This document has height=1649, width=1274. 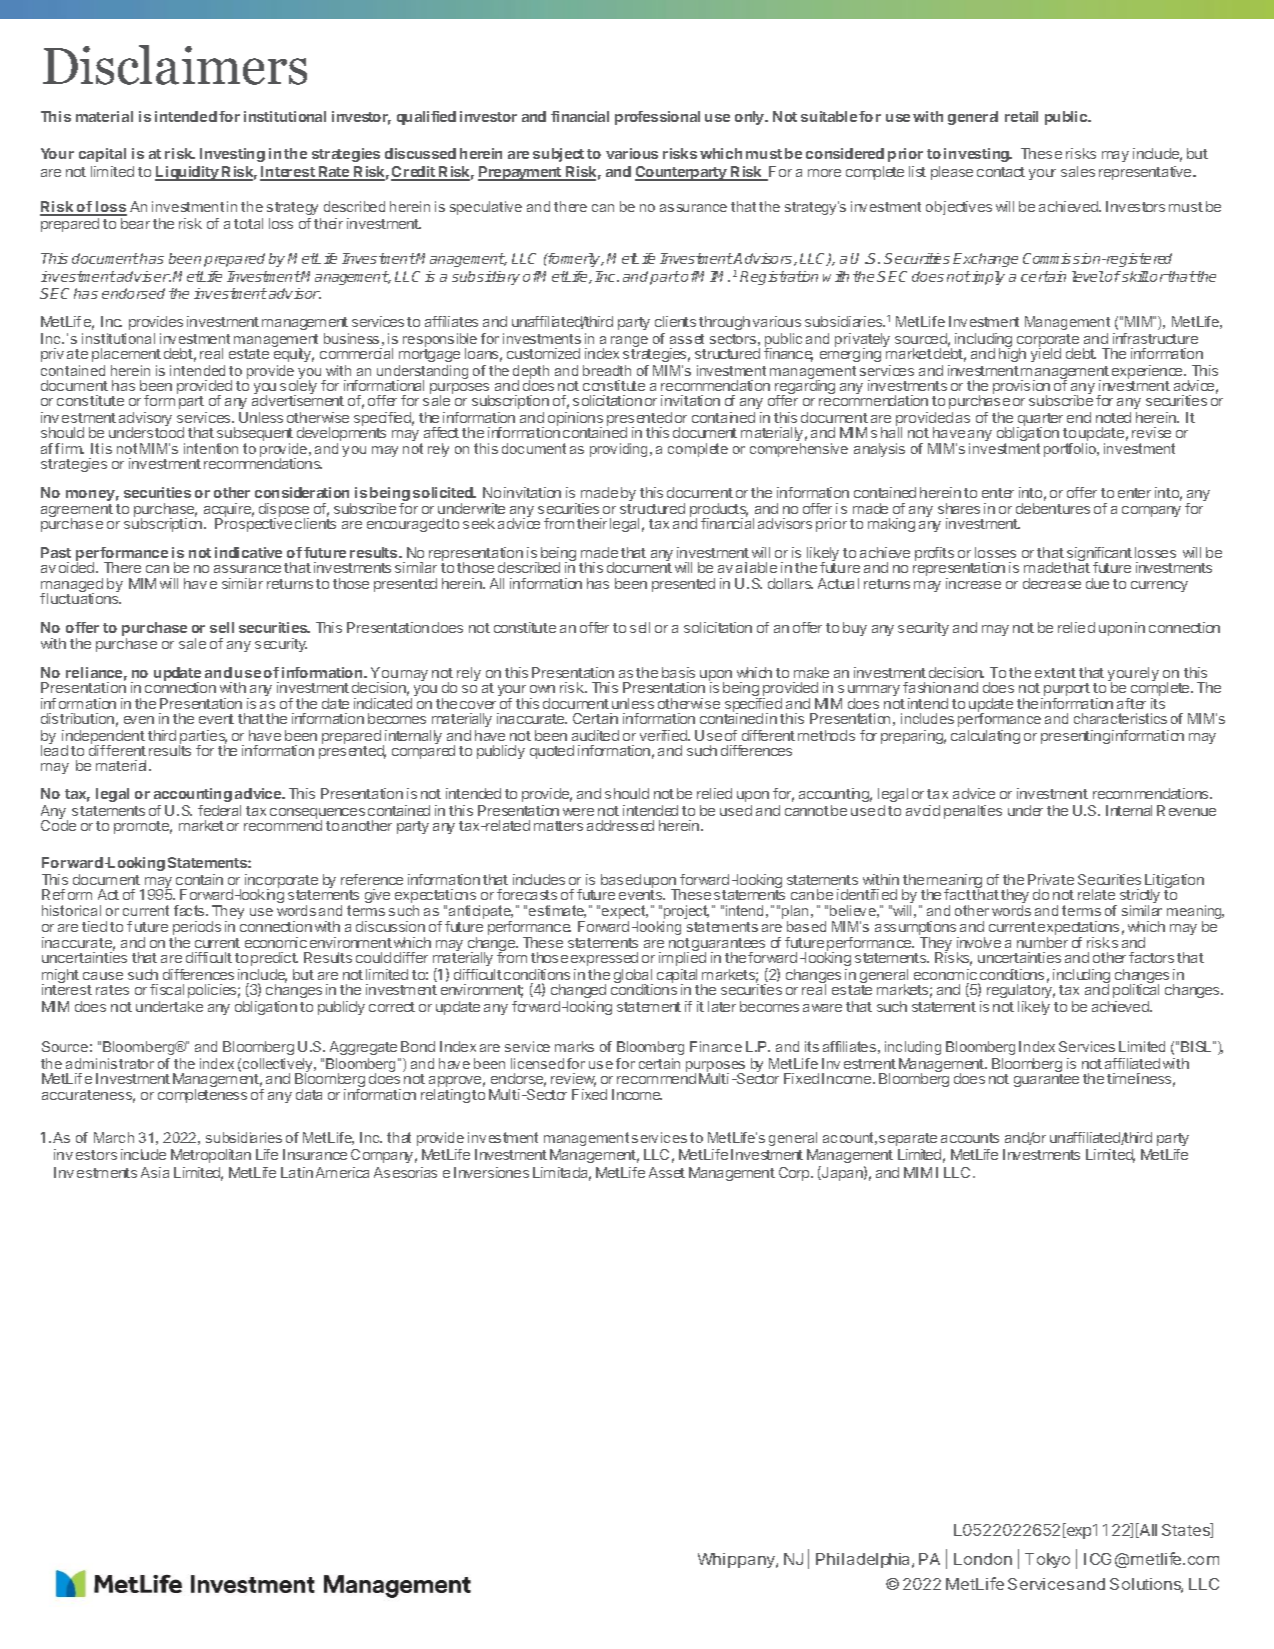 I want to click on federal, so click(x=219, y=810).
